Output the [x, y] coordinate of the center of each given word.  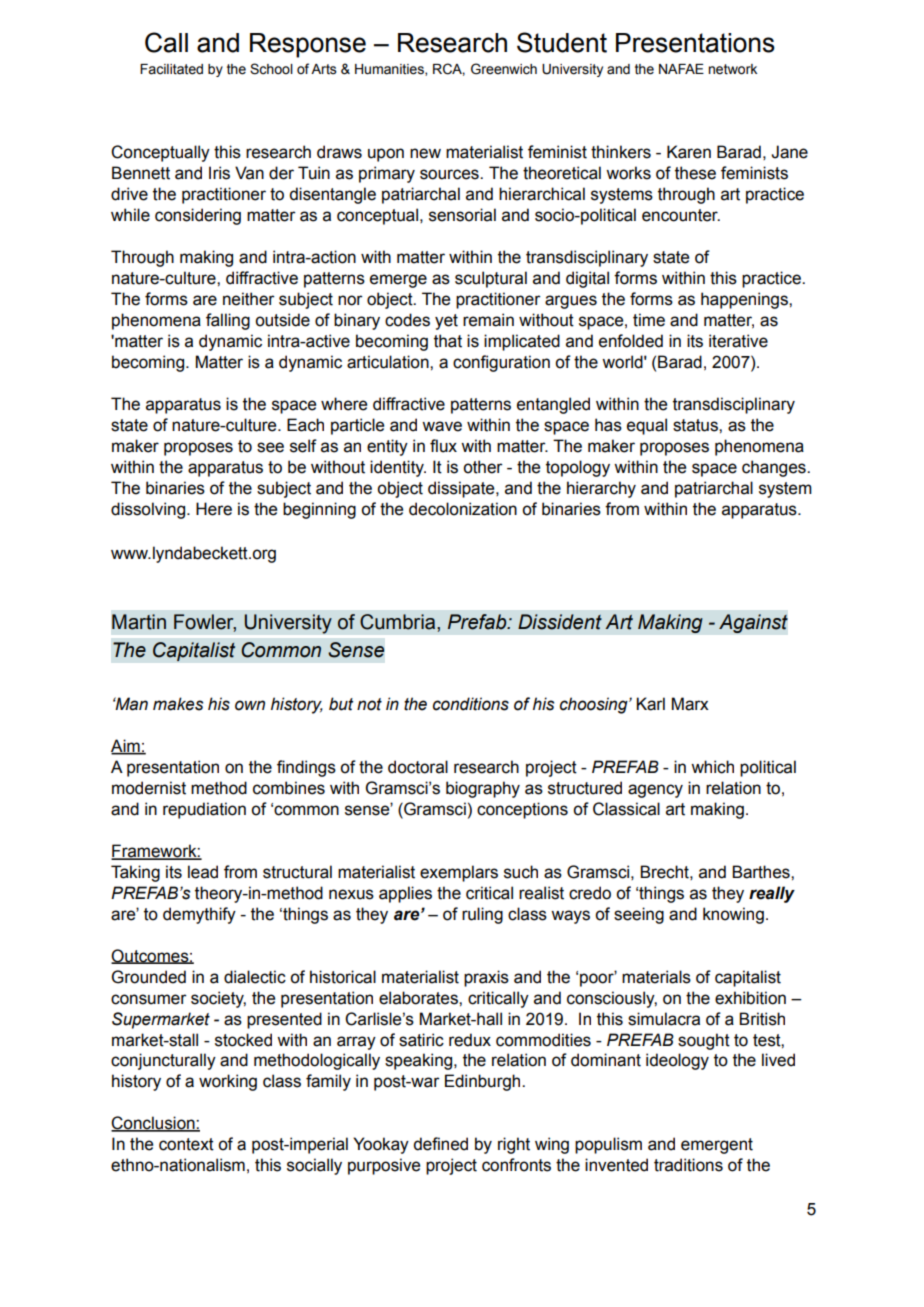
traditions [688, 1165]
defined [440, 1144]
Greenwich [504, 69]
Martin [139, 622]
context [186, 1144]
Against [753, 624]
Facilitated [171, 69]
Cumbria [399, 622]
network [732, 69]
